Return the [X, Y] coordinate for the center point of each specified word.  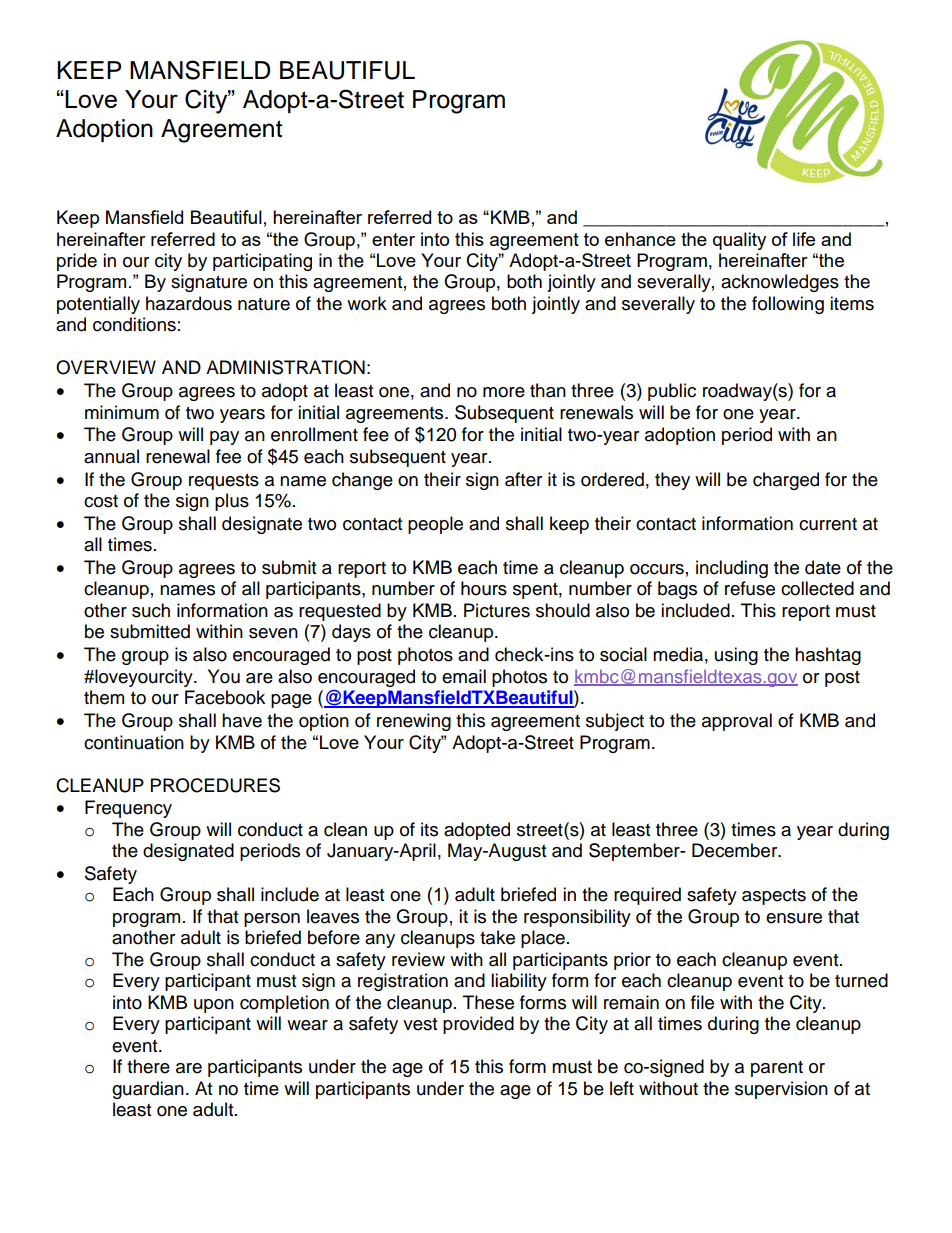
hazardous [189, 303]
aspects [774, 897]
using [736, 656]
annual [111, 456]
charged [786, 481]
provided [478, 1025]
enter [393, 239]
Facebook [225, 697]
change [362, 481]
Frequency [128, 809]
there [148, 1066]
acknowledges [780, 283]
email [464, 676]
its [429, 829]
